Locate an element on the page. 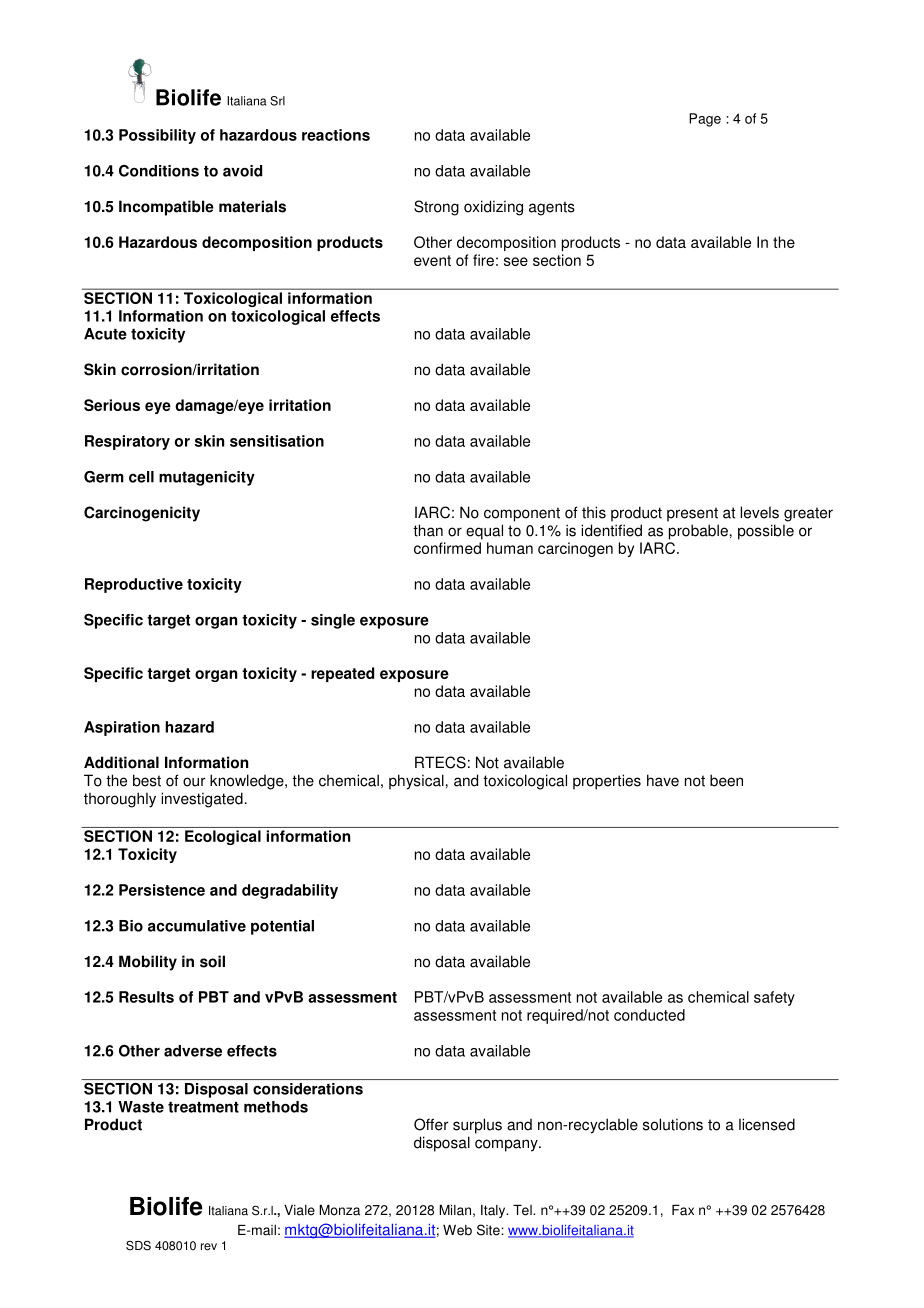 This image has height=1308, width=924. rev is located at coordinates (209, 1247).
